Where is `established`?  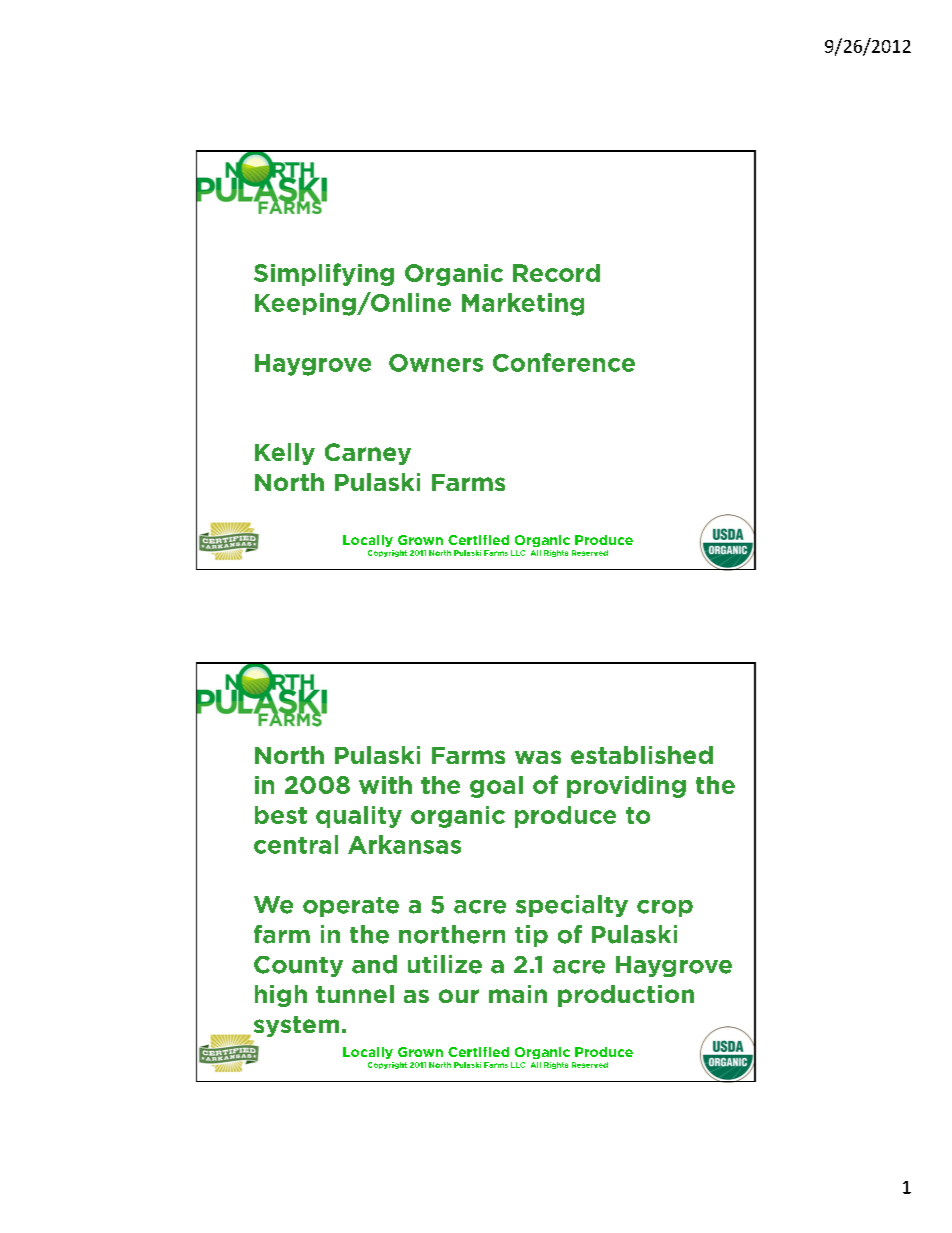 established is located at coordinates (642, 755).
